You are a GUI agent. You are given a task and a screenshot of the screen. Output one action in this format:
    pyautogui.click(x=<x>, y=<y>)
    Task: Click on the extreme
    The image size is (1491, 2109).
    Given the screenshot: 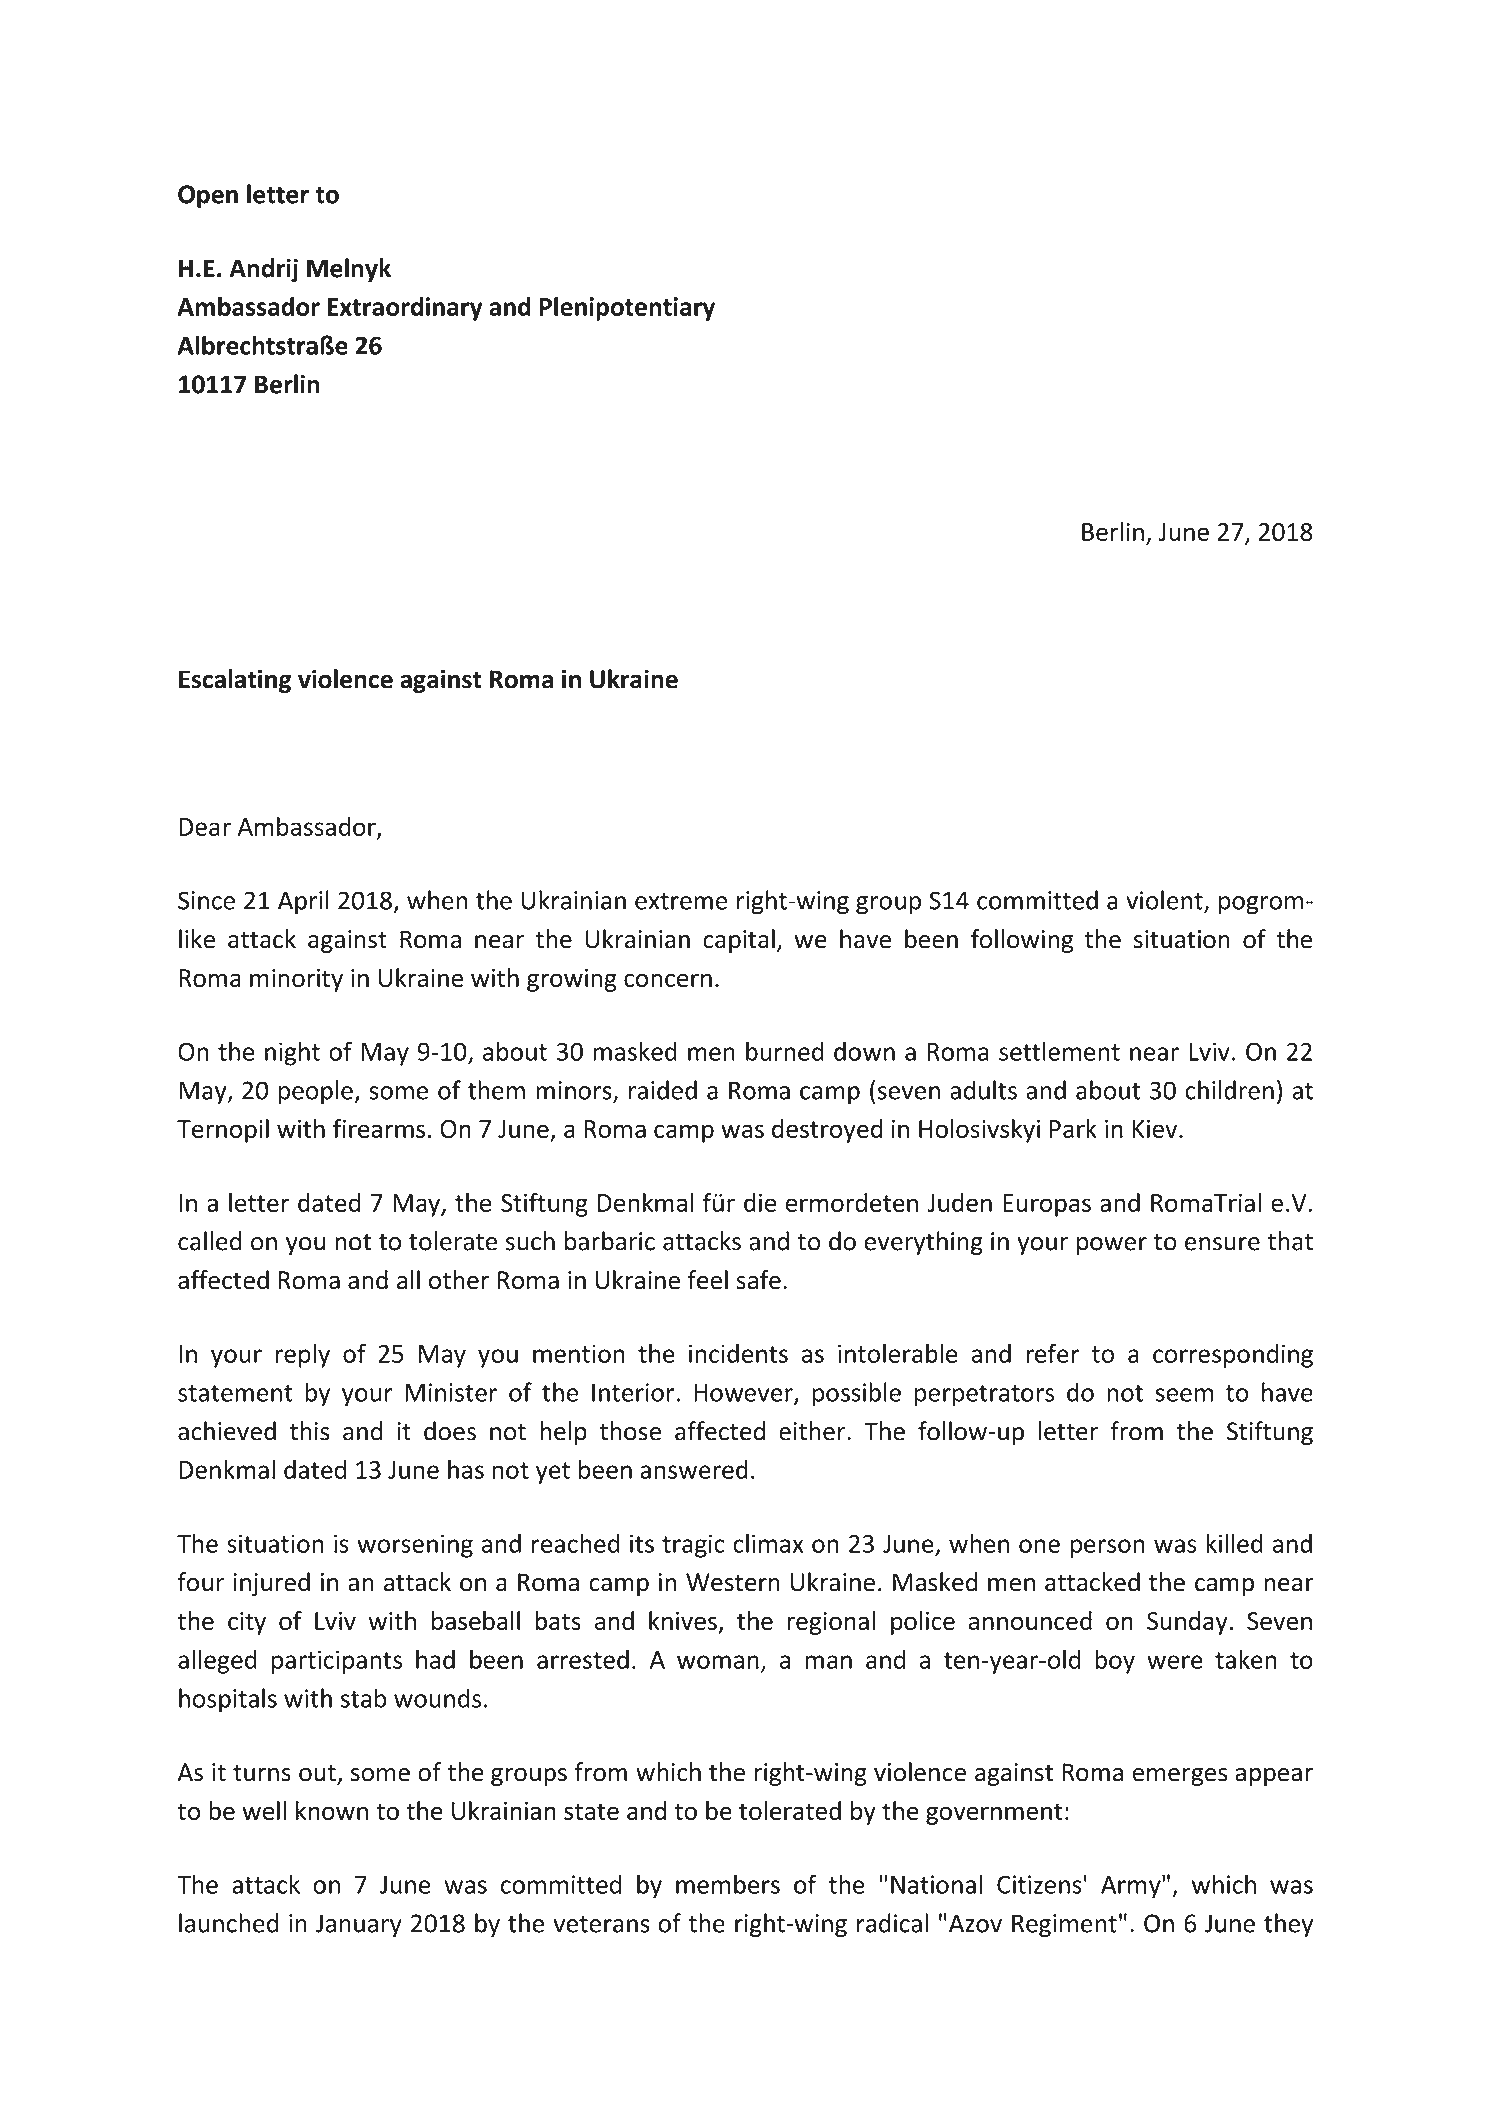 What is the action you would take?
    pyautogui.click(x=681, y=901)
